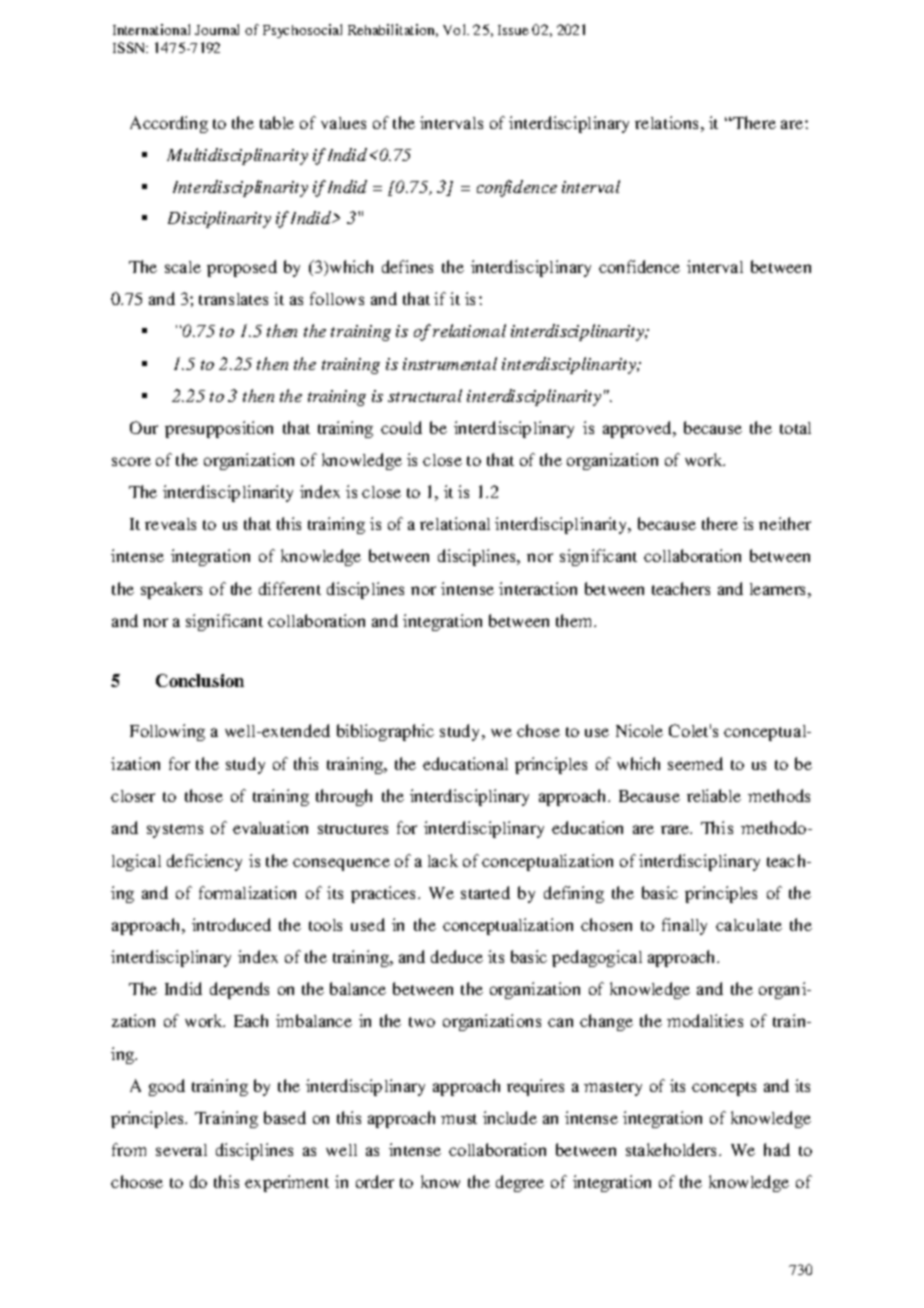 Image resolution: width=924 pixels, height=1308 pixels. I want to click on stakeholders, so click(673, 1149).
